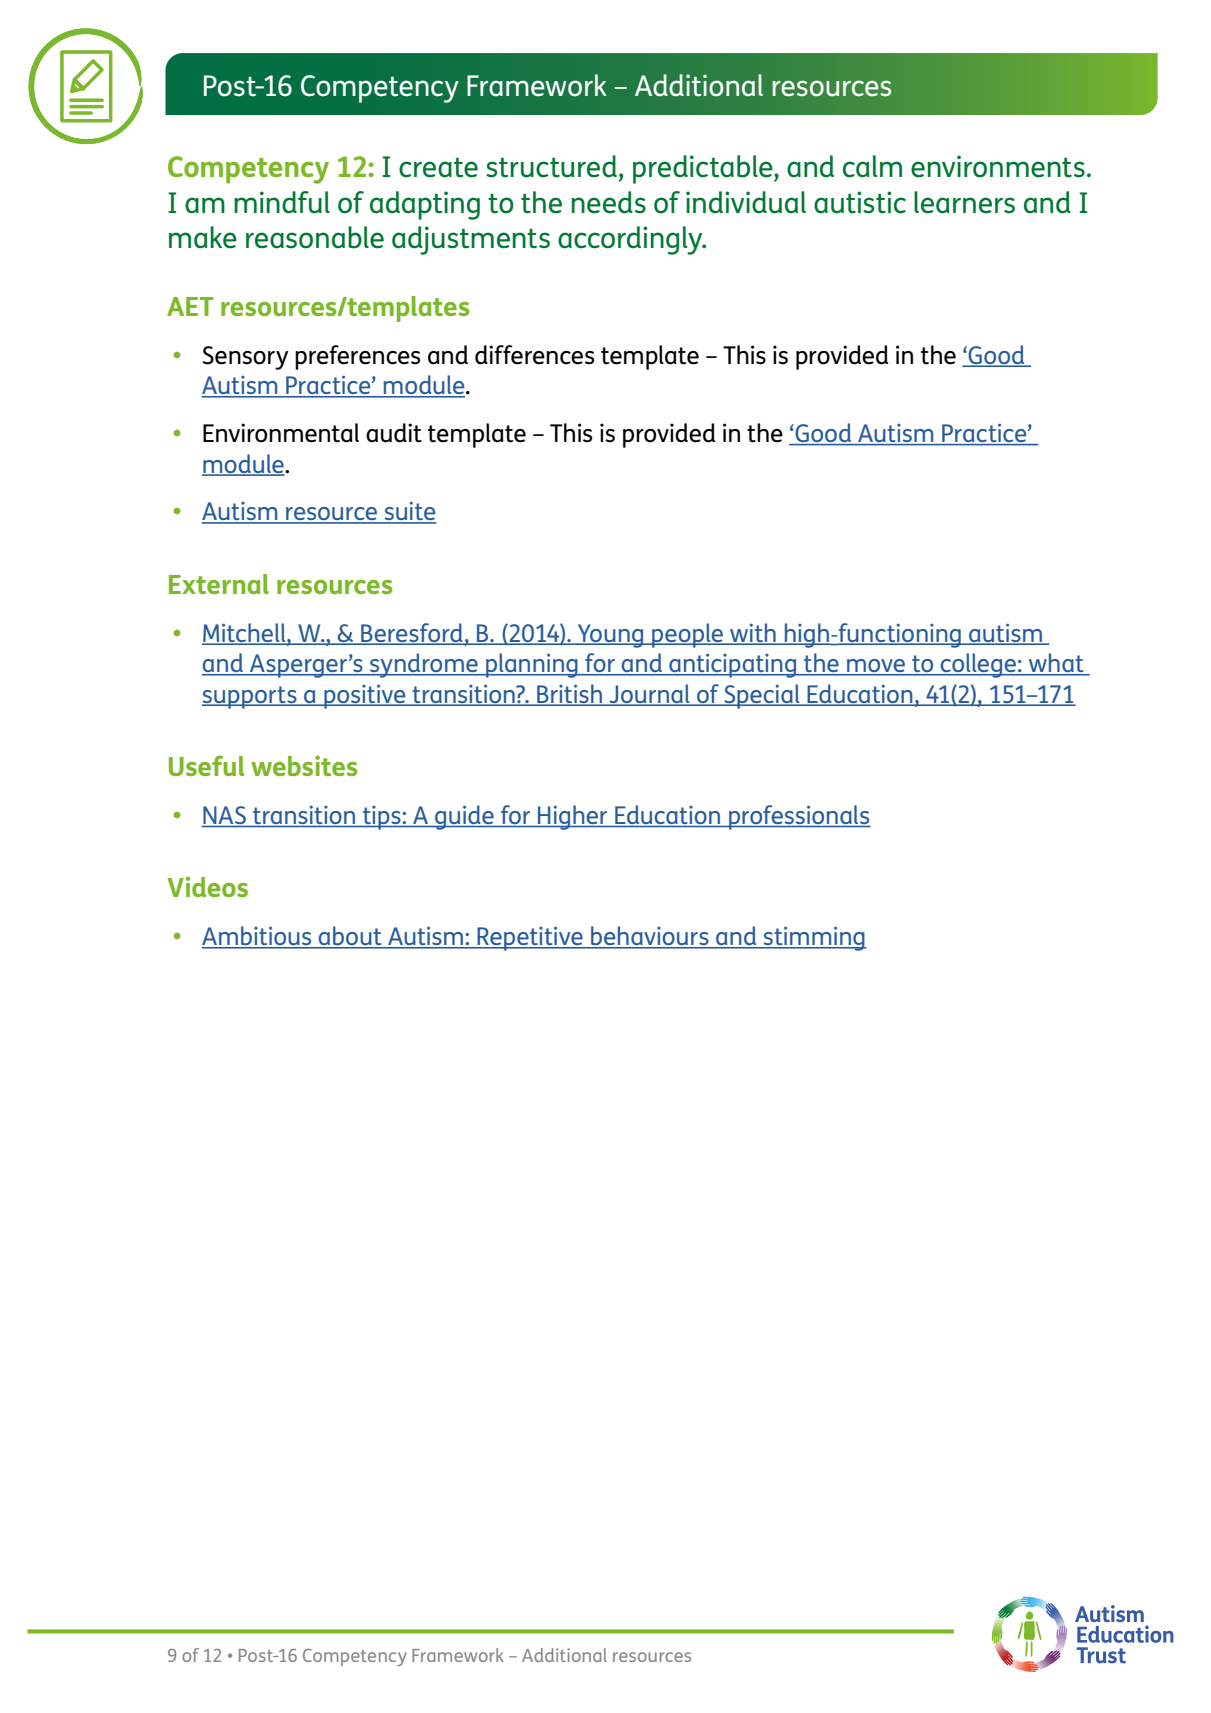 The width and height of the page is (1211, 1713). What do you see at coordinates (608, 202) in the page?
I see `needs` at bounding box center [608, 202].
